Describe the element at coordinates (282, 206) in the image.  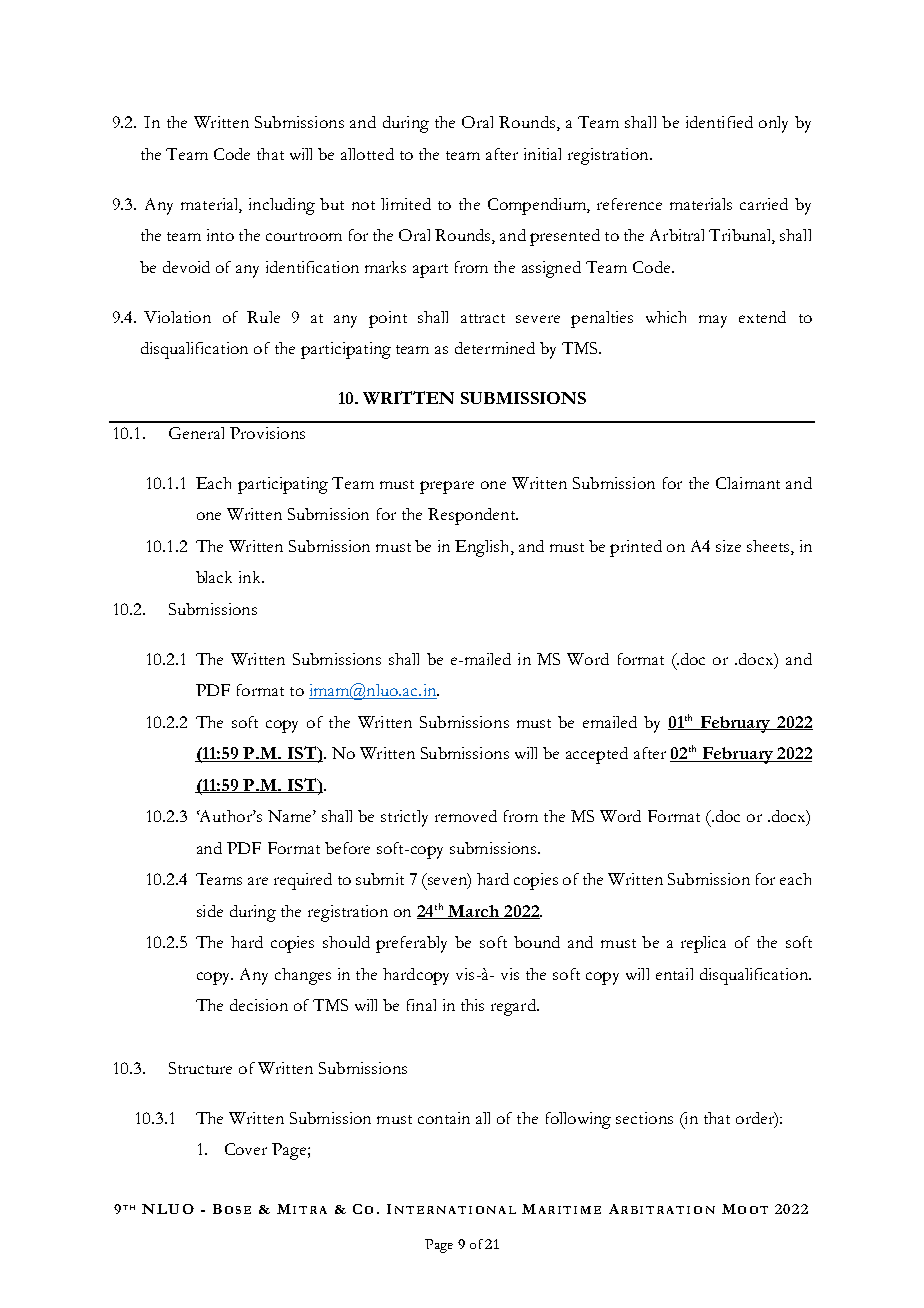
I see `including` at that location.
